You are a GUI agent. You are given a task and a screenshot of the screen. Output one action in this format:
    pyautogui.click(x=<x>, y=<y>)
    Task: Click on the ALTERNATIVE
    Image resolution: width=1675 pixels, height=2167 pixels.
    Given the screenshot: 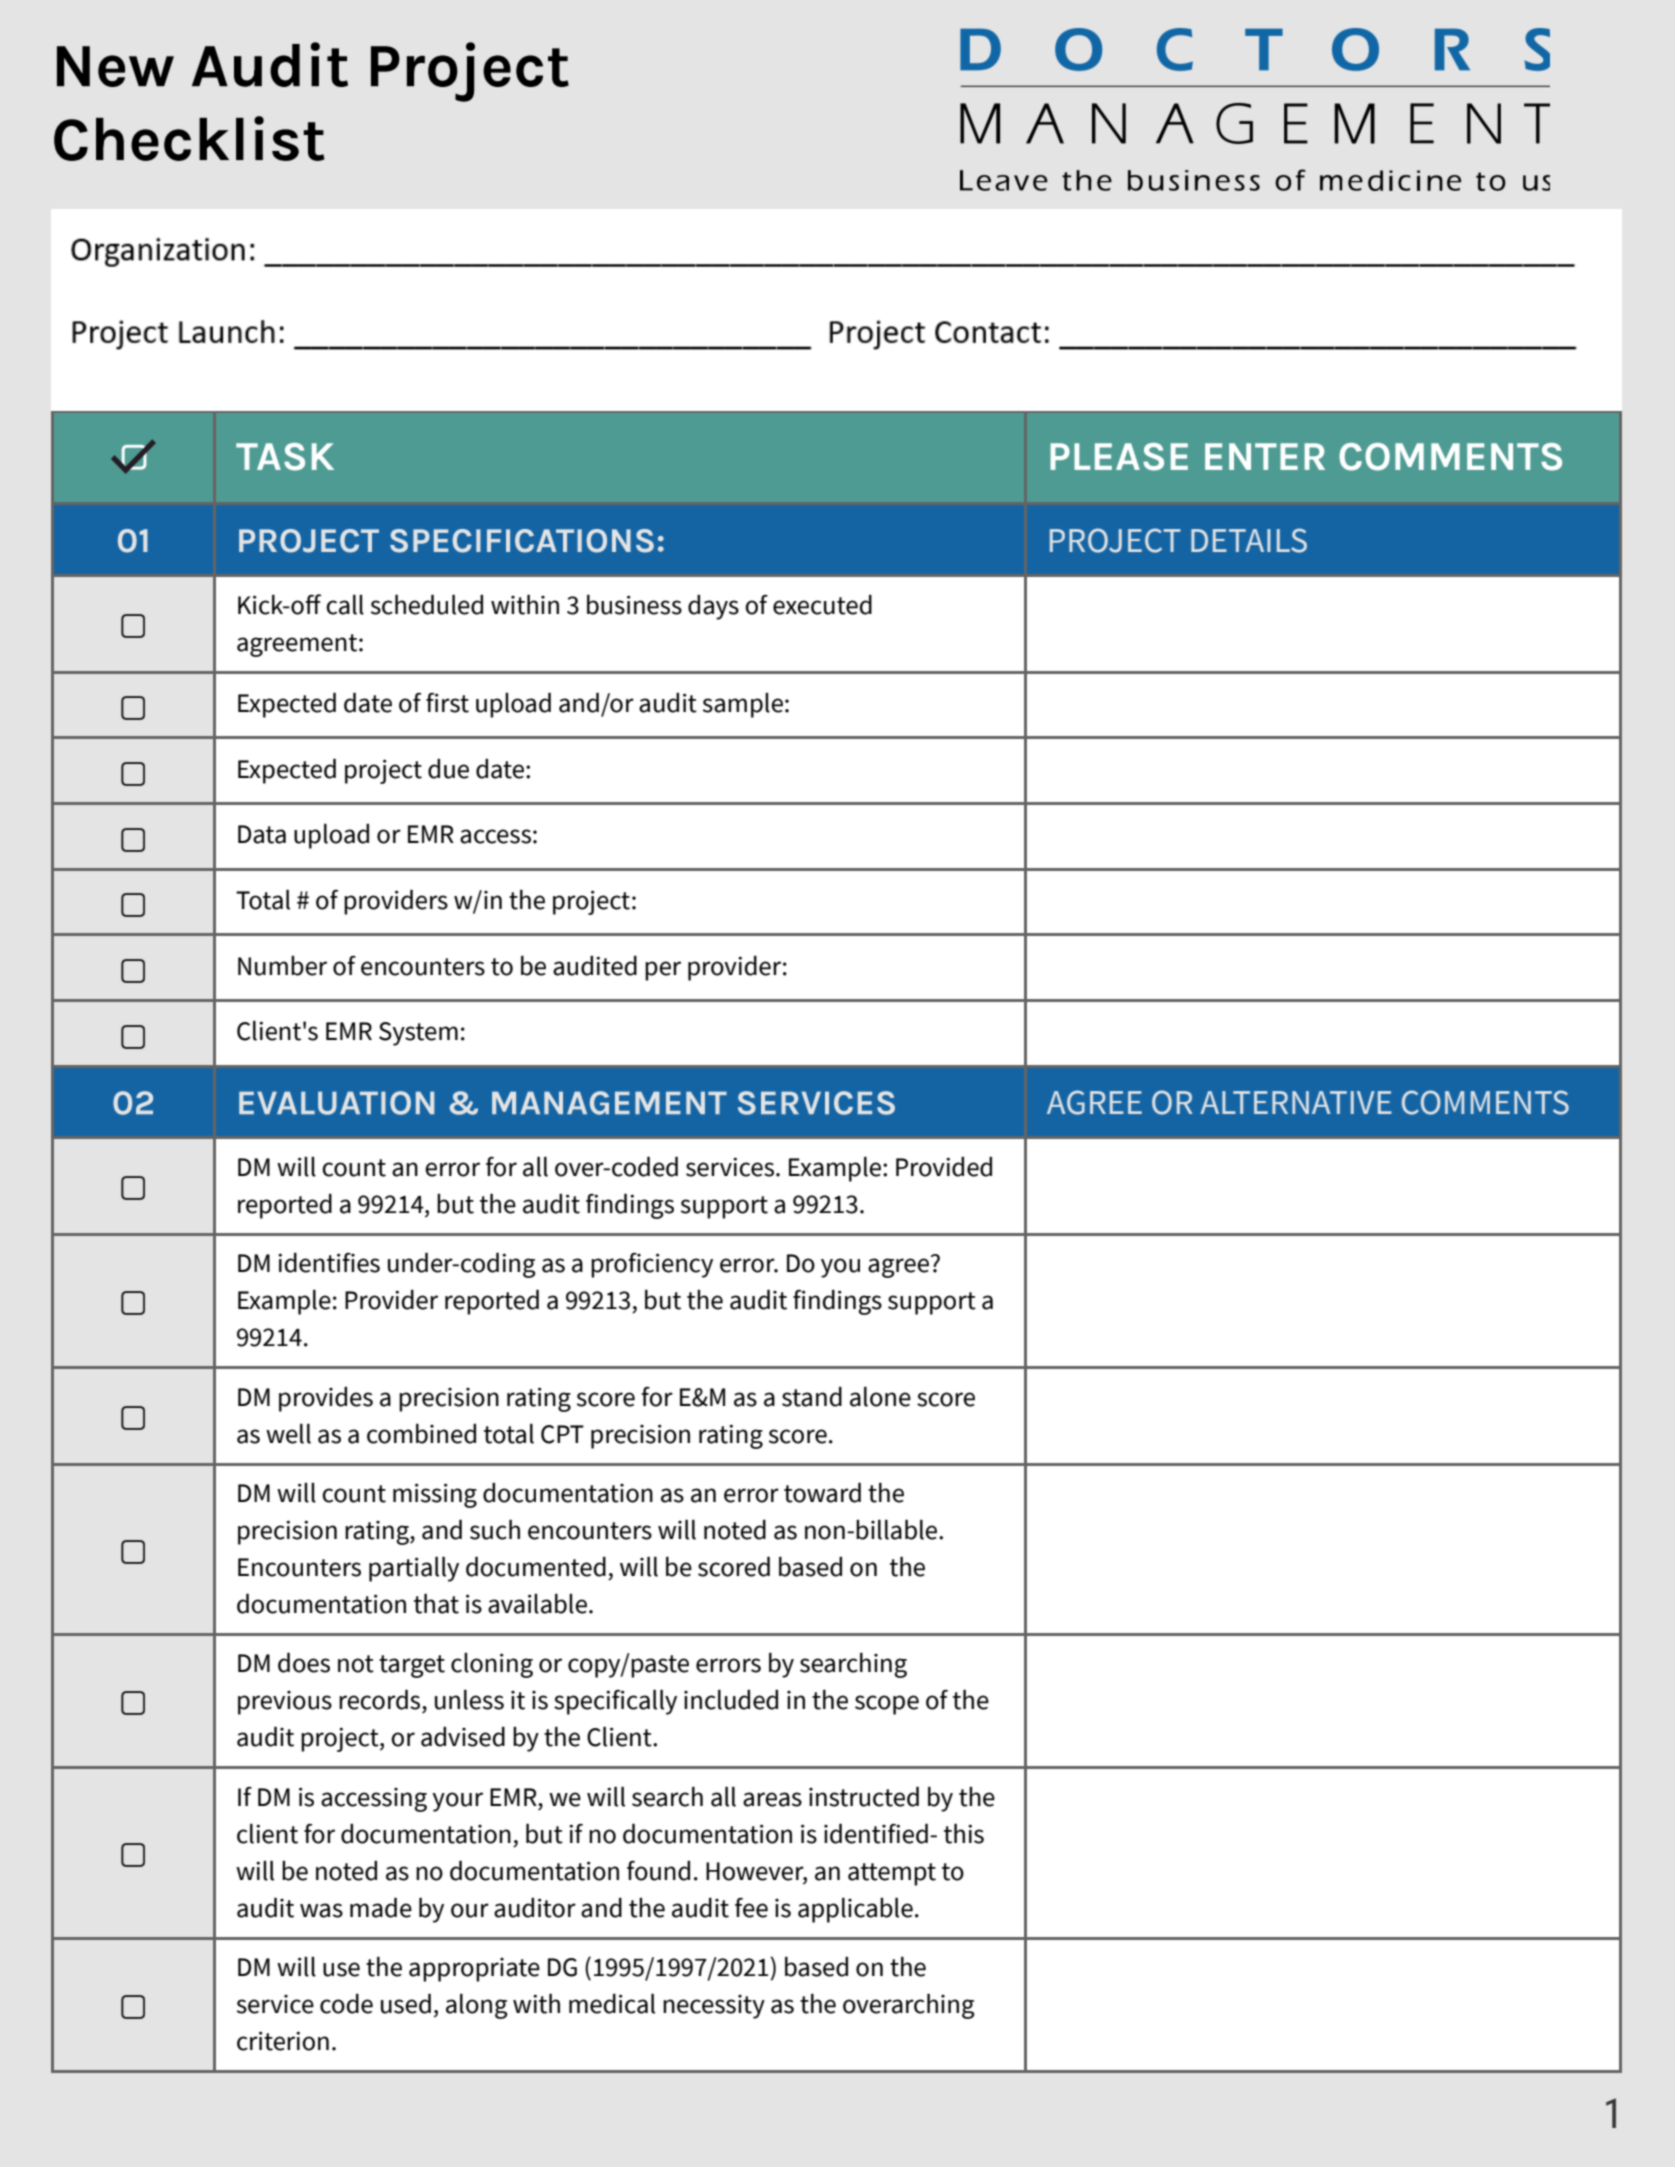 What is the action you would take?
    pyautogui.click(x=1296, y=1102)
